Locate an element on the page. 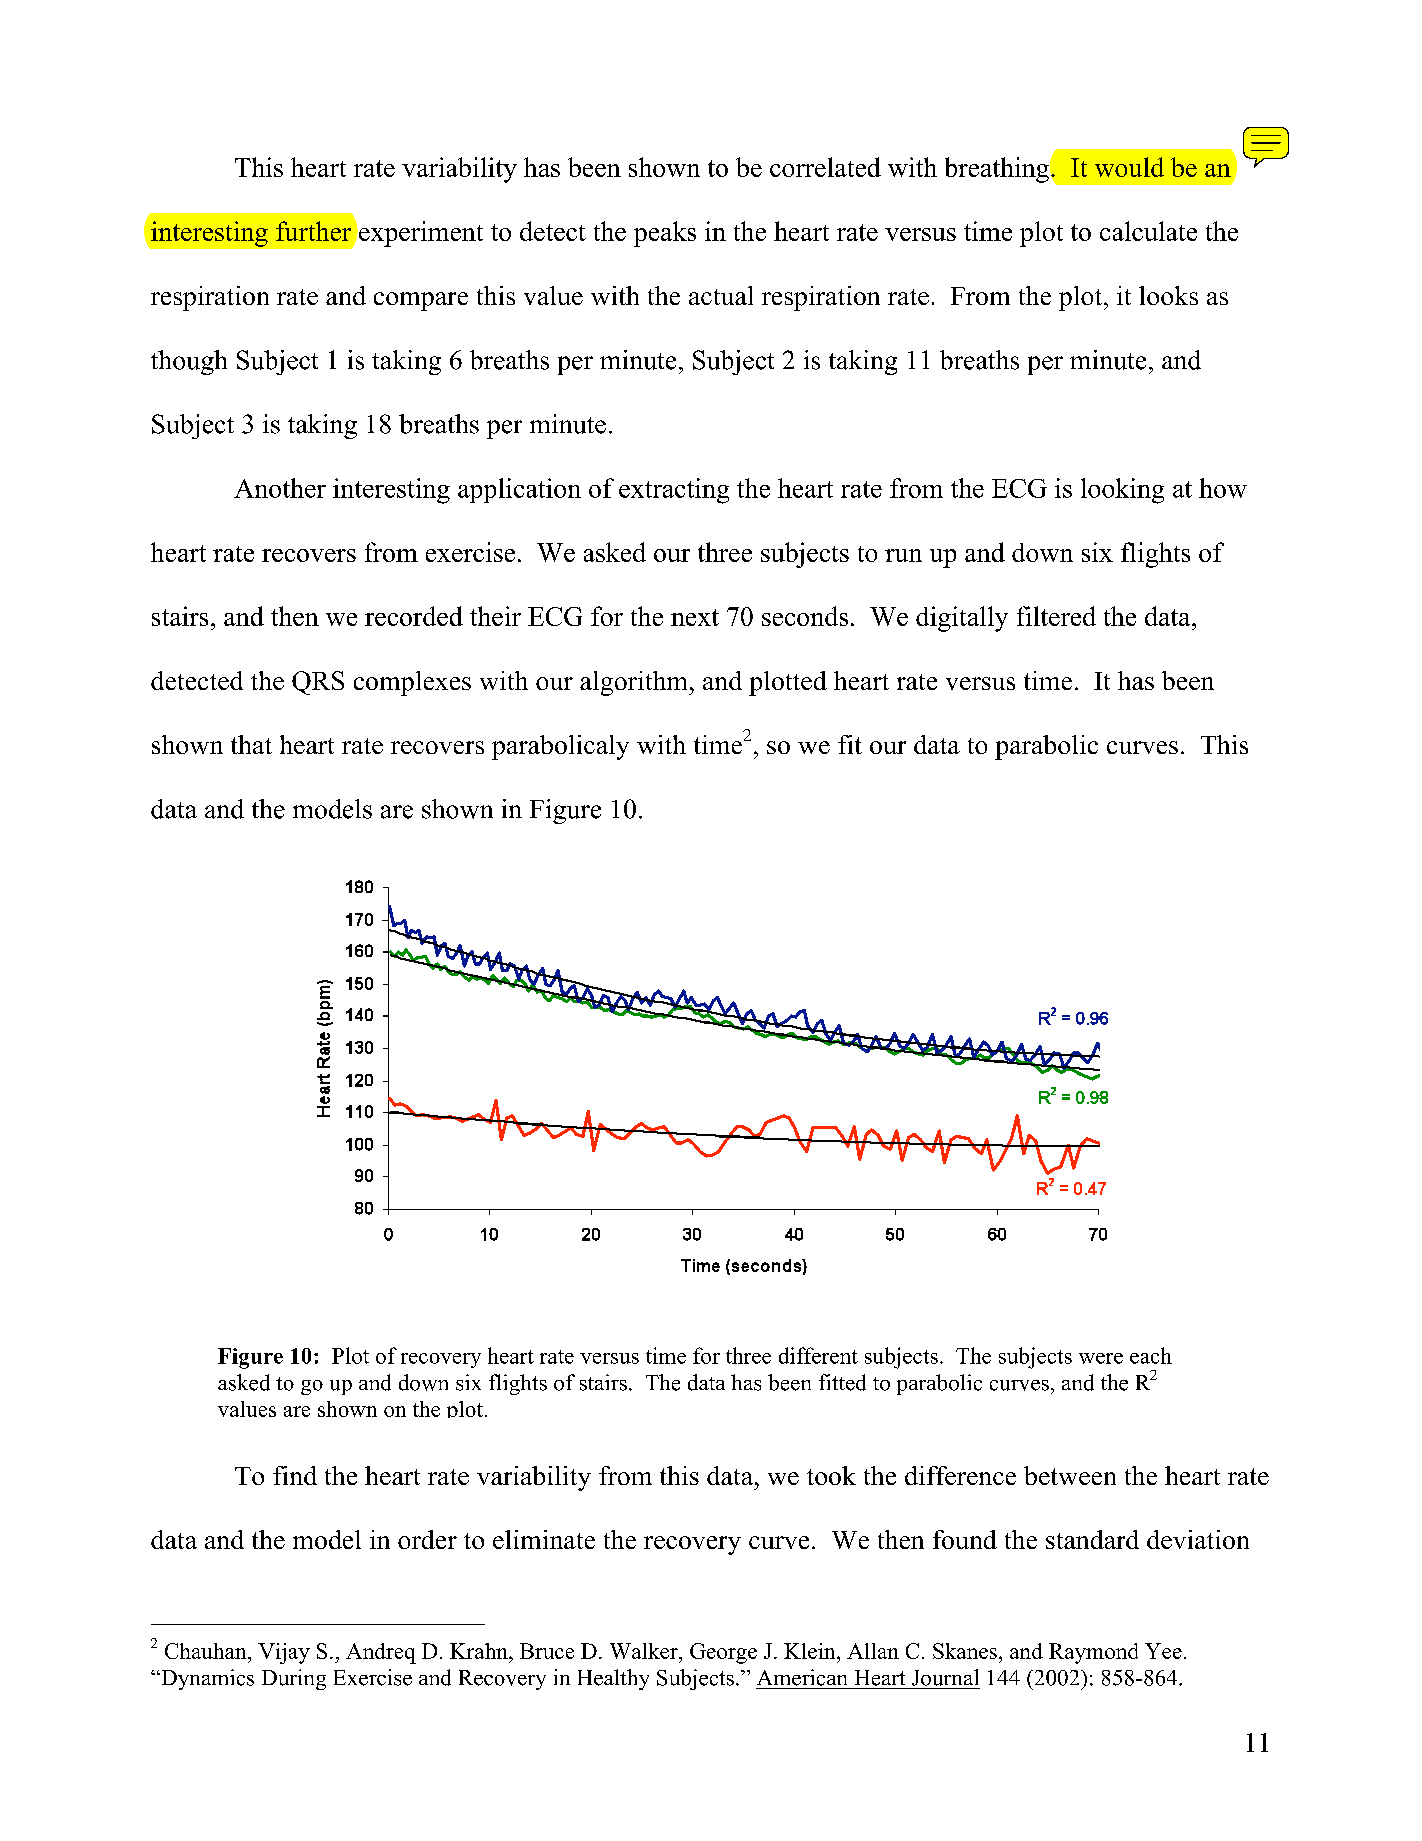 Image resolution: width=1422 pixels, height=1841 pixels. Vijay is located at coordinates (284, 1653).
